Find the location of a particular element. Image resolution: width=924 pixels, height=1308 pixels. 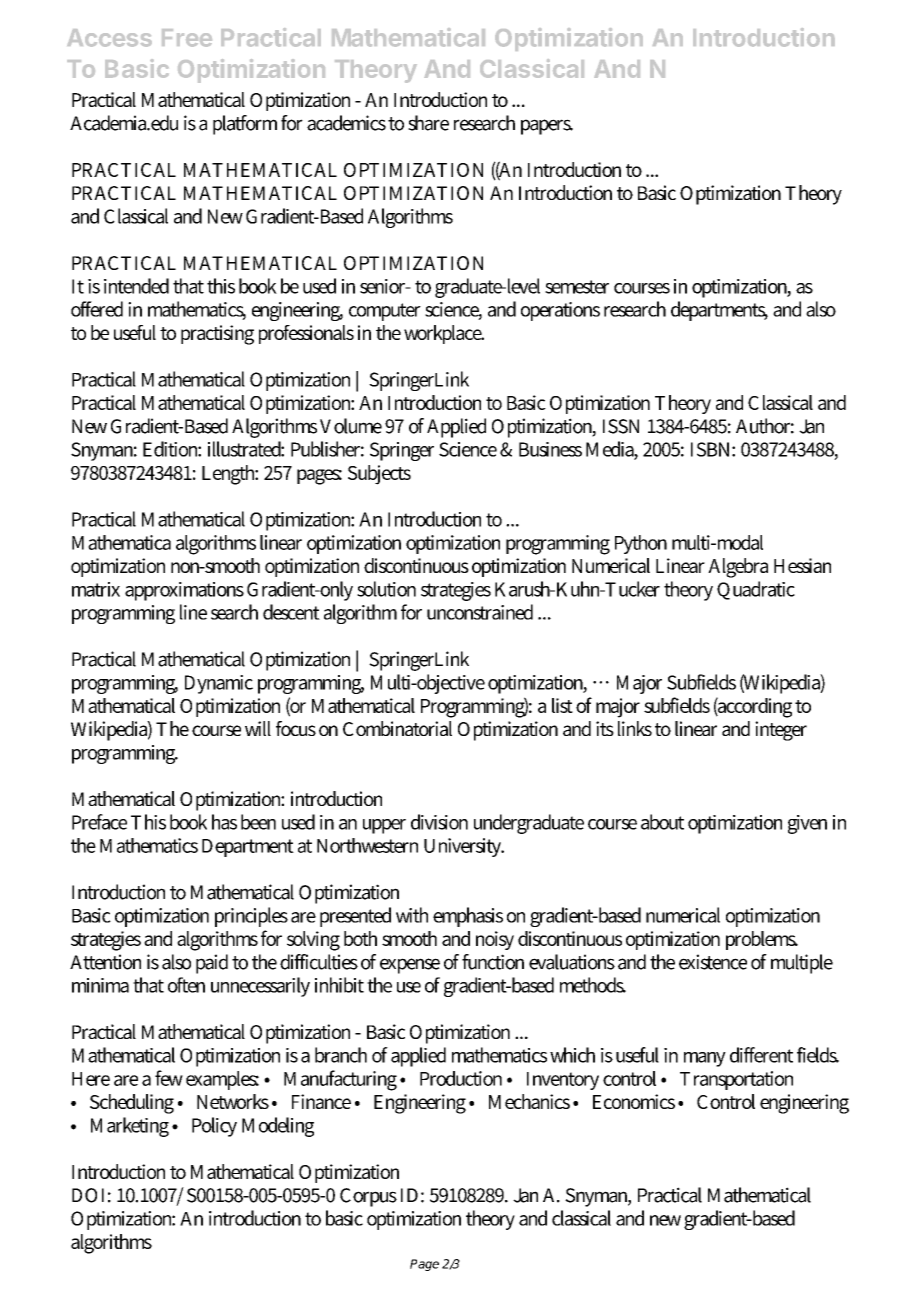

Subjects is located at coordinates (379, 475).
